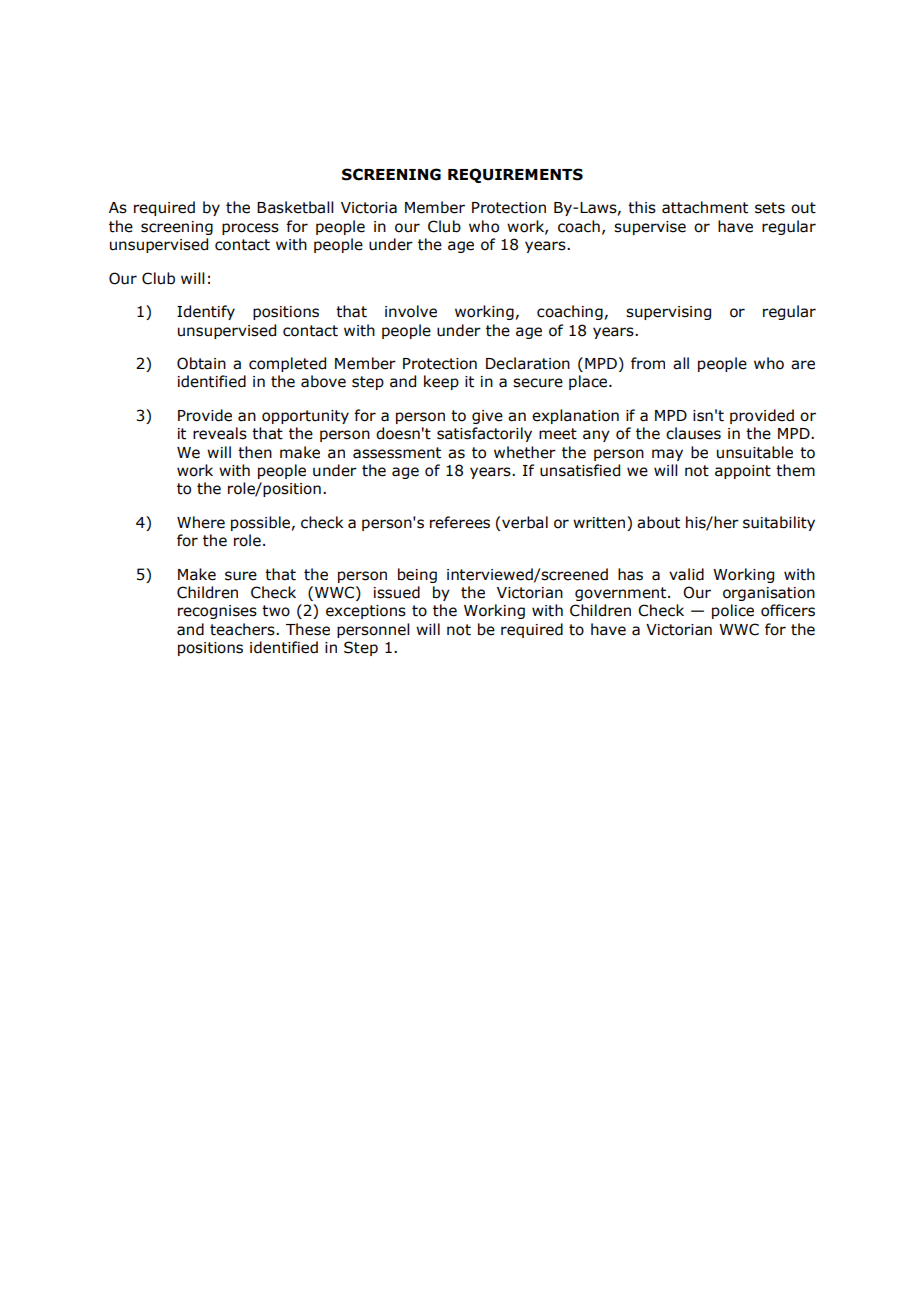 This image has width=924, height=1308. I want to click on opportunity, so click(305, 417).
